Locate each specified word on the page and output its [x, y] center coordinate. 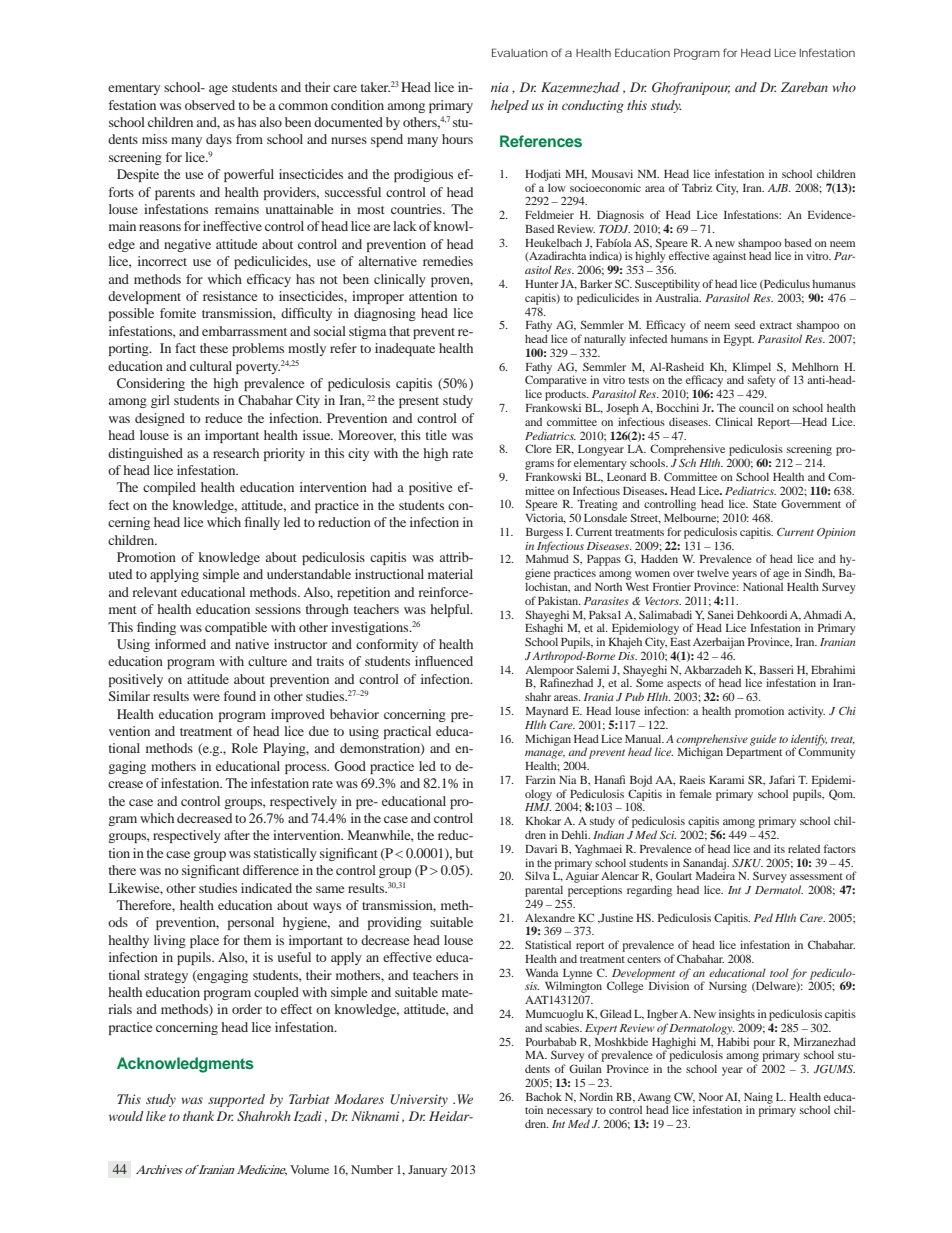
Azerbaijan [719, 643]
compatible [236, 628]
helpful [451, 610]
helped [510, 106]
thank [198, 1116]
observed [210, 105]
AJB [779, 188]
